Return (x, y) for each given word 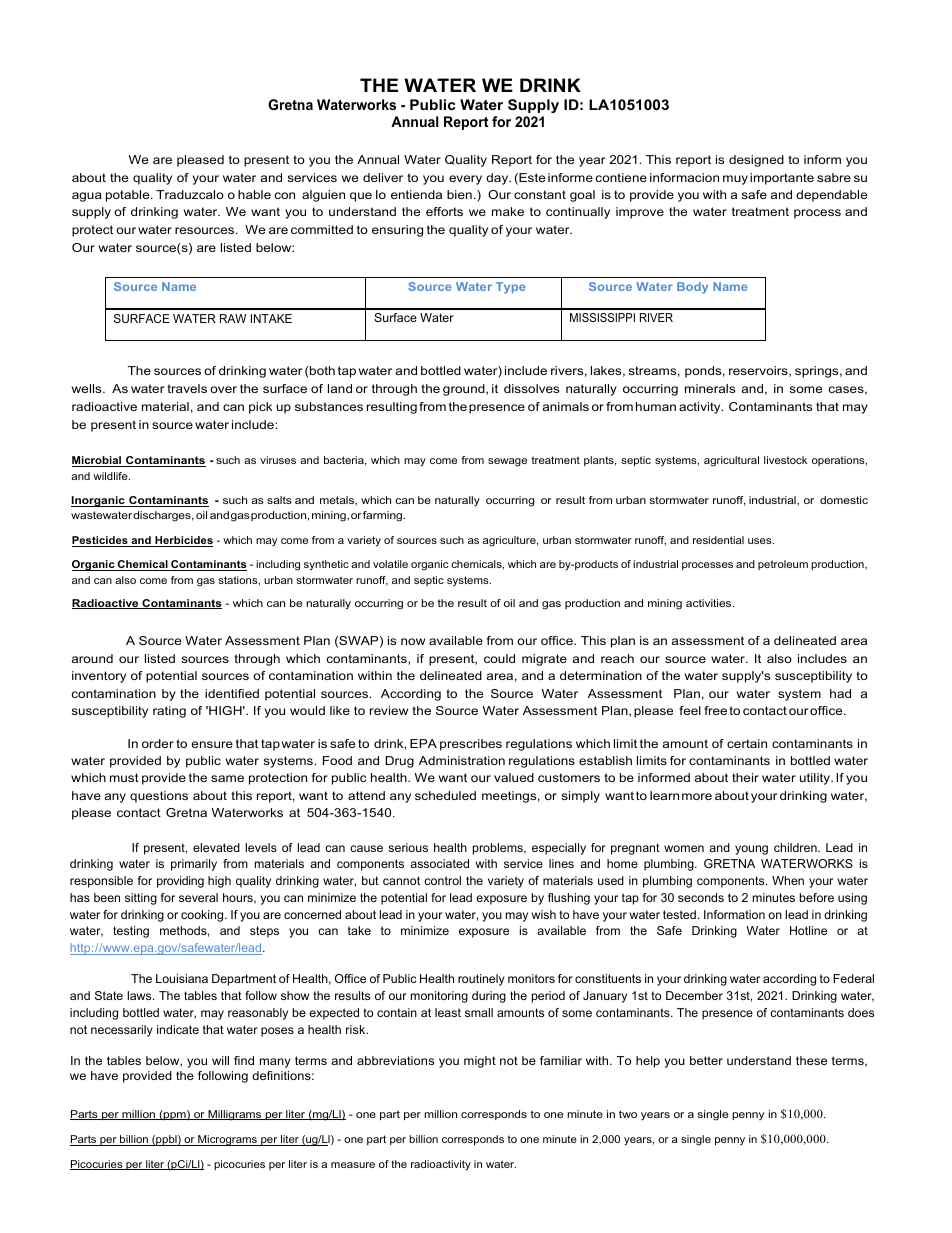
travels (187, 388)
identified (232, 693)
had (840, 693)
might (480, 1062)
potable (129, 196)
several (198, 897)
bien (459, 194)
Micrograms (227, 1140)
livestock (785, 460)
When (788, 880)
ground (465, 390)
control (442, 880)
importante (782, 179)
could (499, 658)
